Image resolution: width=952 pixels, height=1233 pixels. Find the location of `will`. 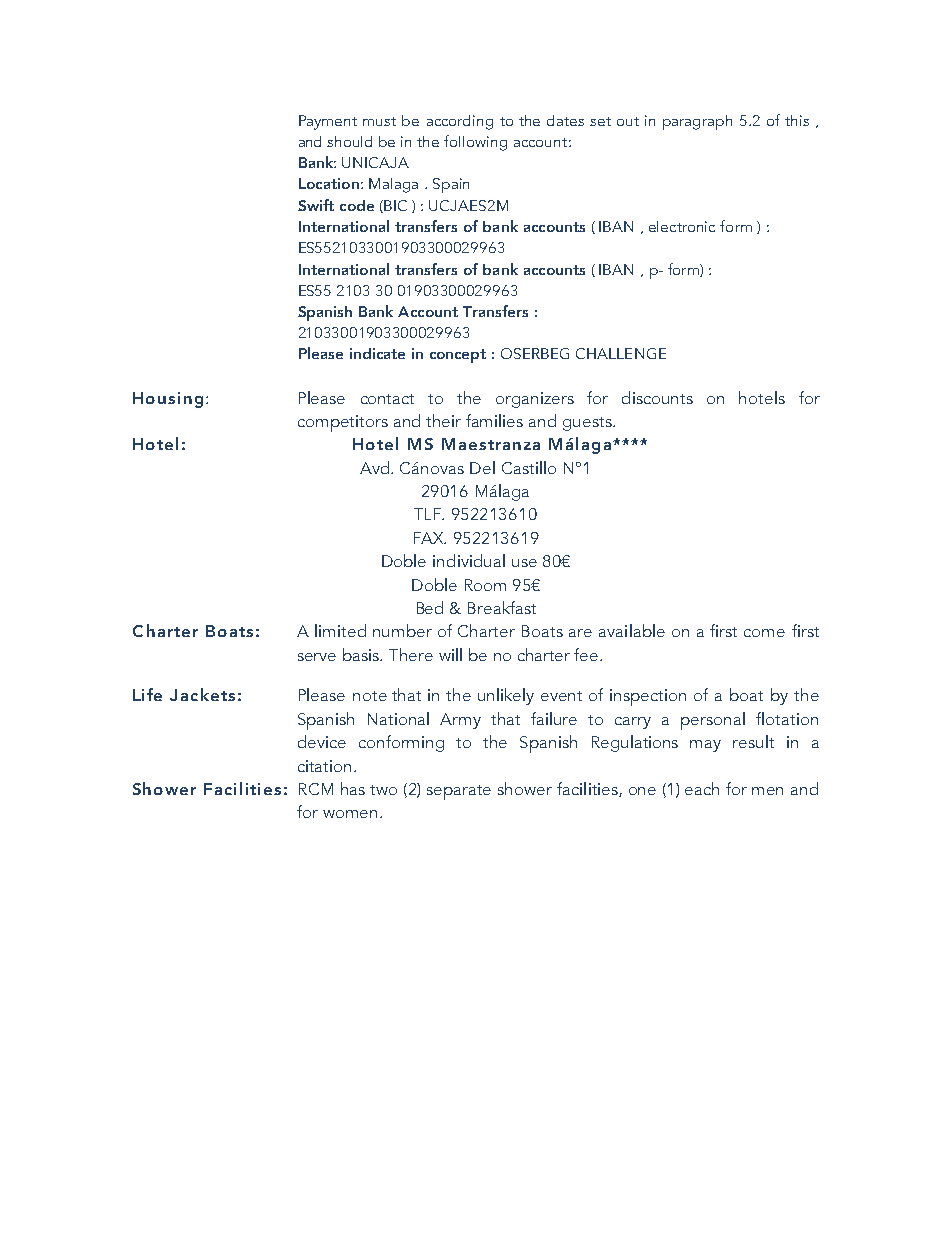

will is located at coordinates (450, 654).
